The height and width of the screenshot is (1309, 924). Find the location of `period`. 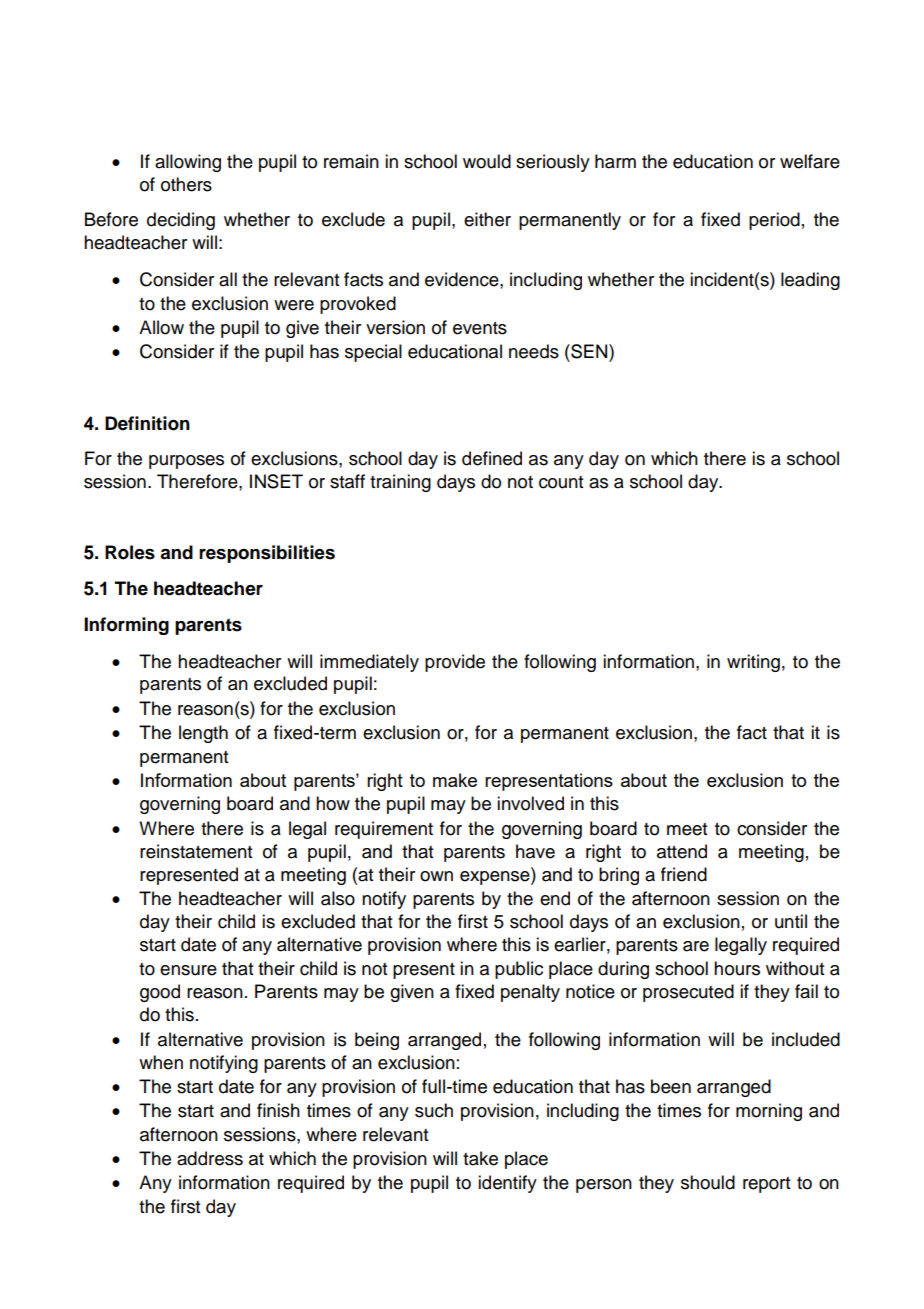

period is located at coordinates (774, 221).
